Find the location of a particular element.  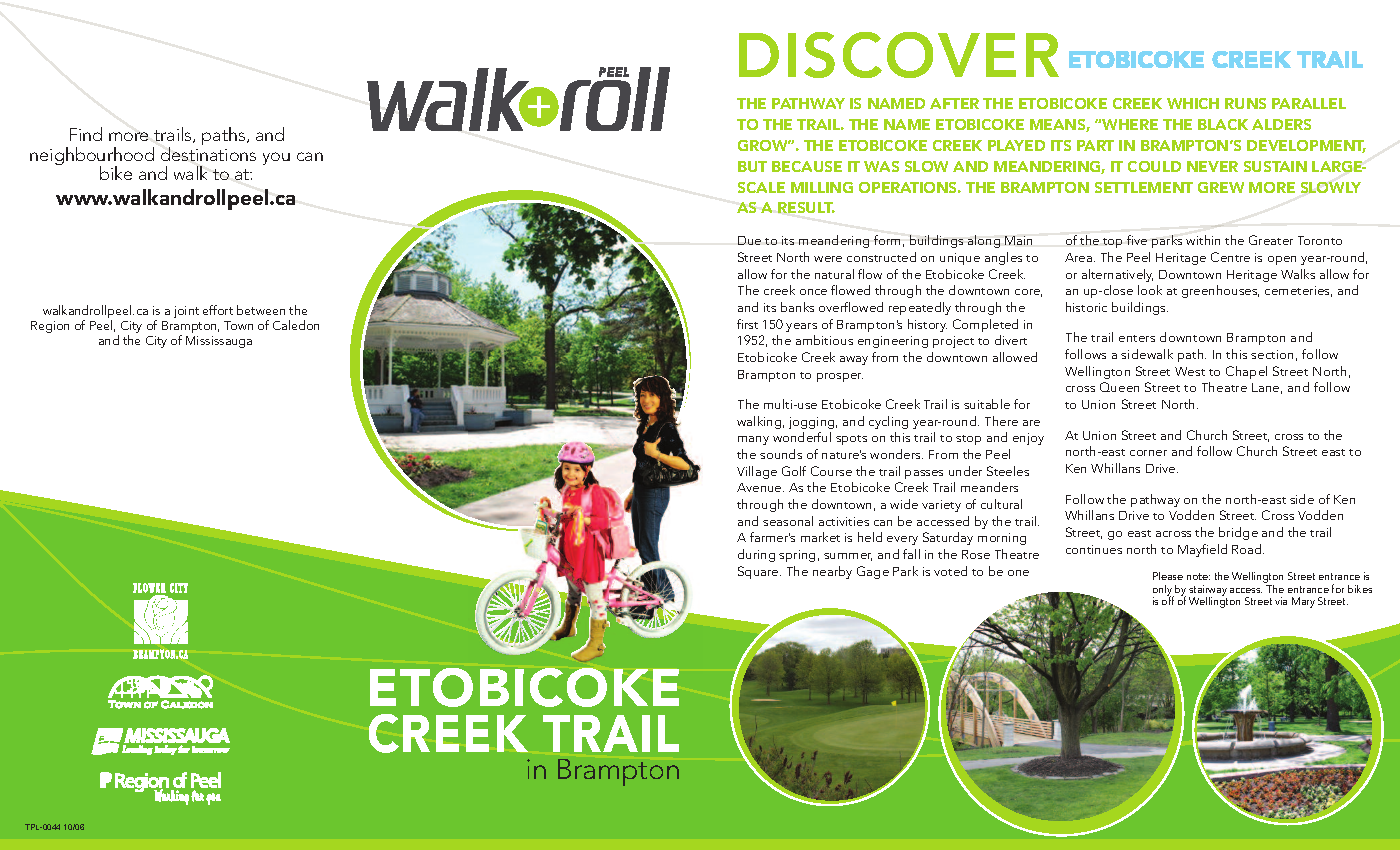

only is located at coordinates (1163, 591).
